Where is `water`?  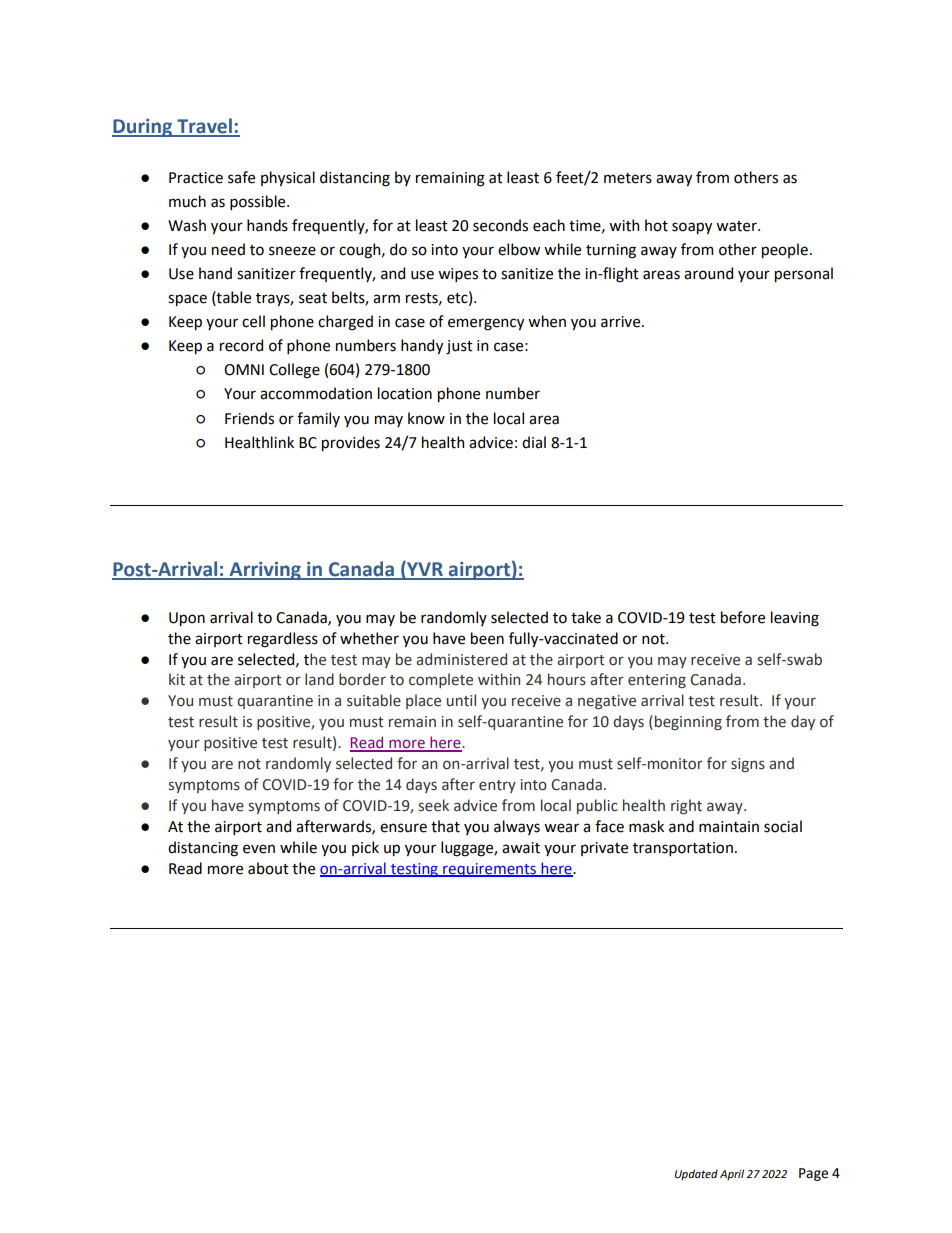
water is located at coordinates (737, 226).
